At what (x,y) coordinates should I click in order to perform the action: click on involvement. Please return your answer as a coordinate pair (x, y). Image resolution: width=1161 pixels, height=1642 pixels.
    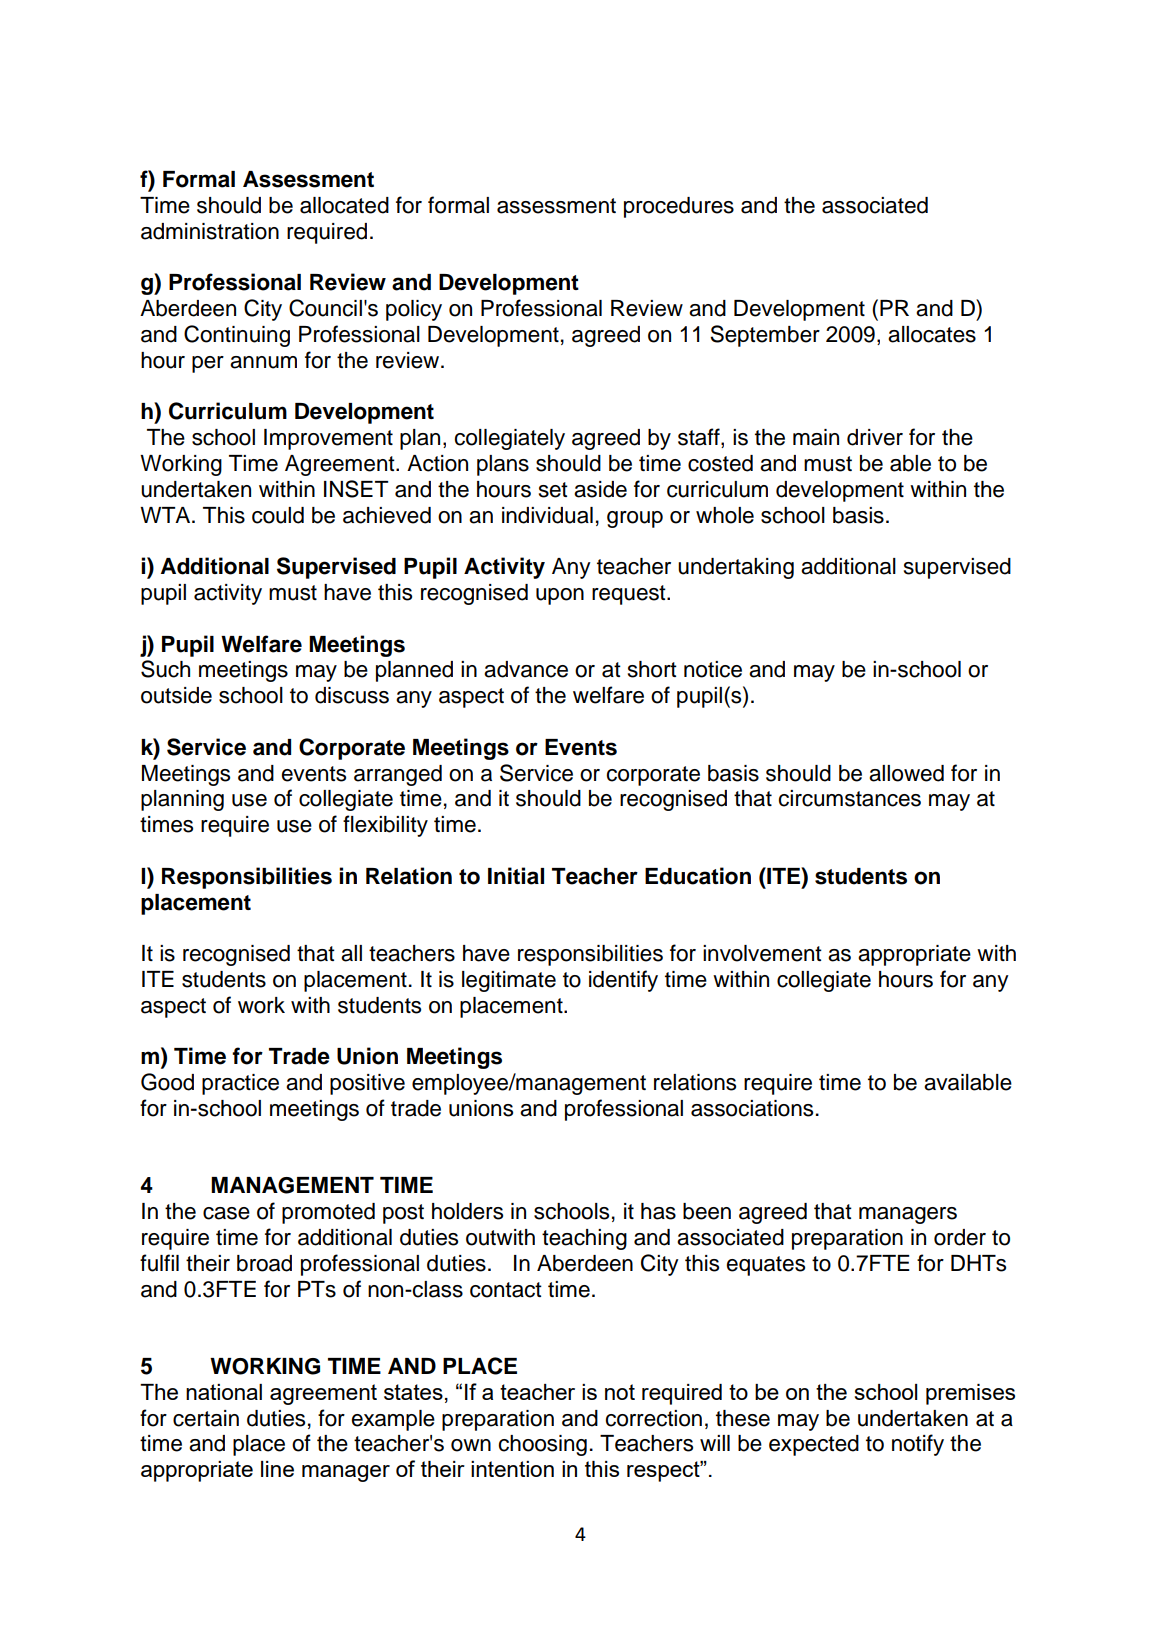
    Looking at the image, I should click on (762, 953).
